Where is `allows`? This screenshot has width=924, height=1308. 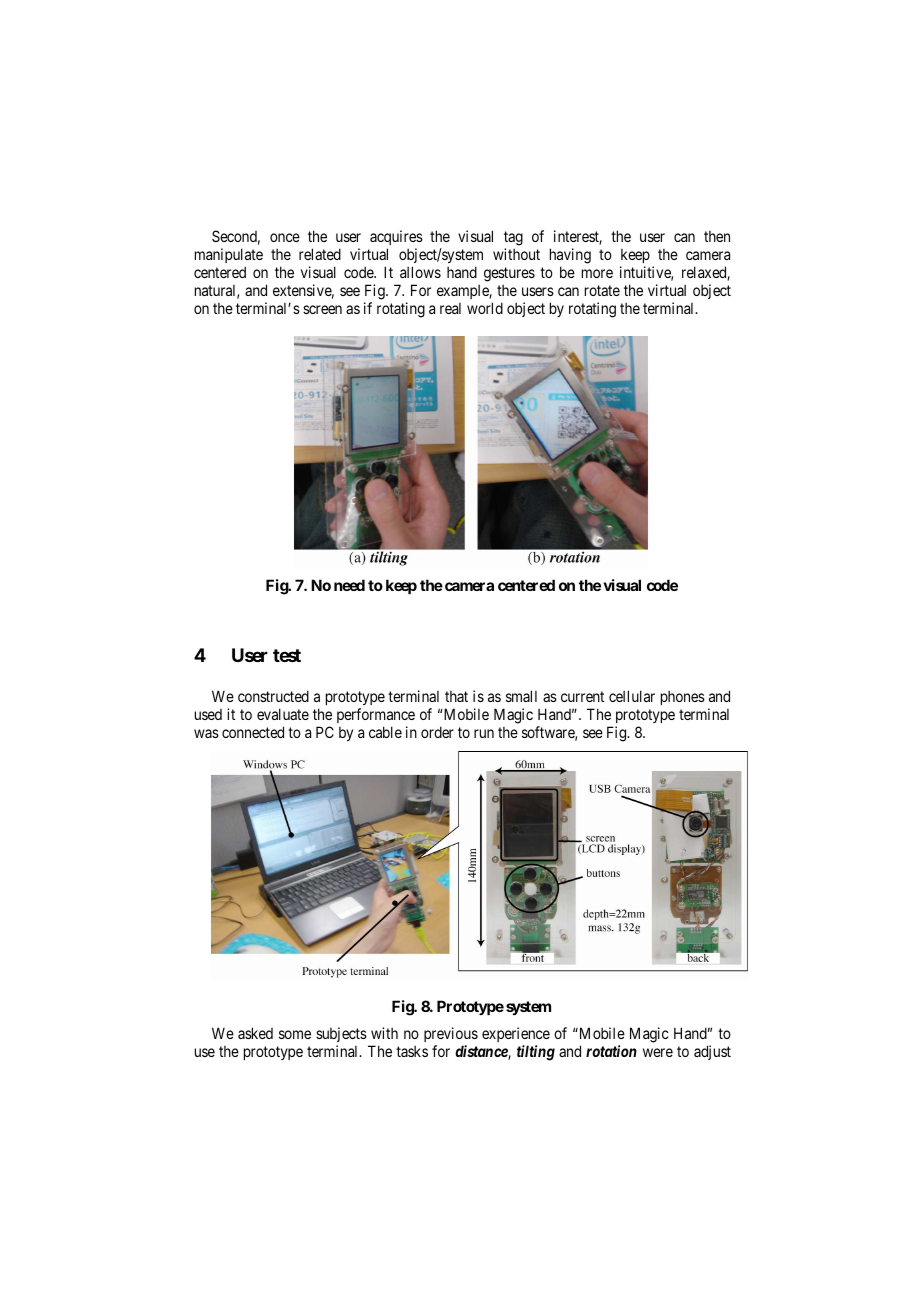 allows is located at coordinates (420, 272).
